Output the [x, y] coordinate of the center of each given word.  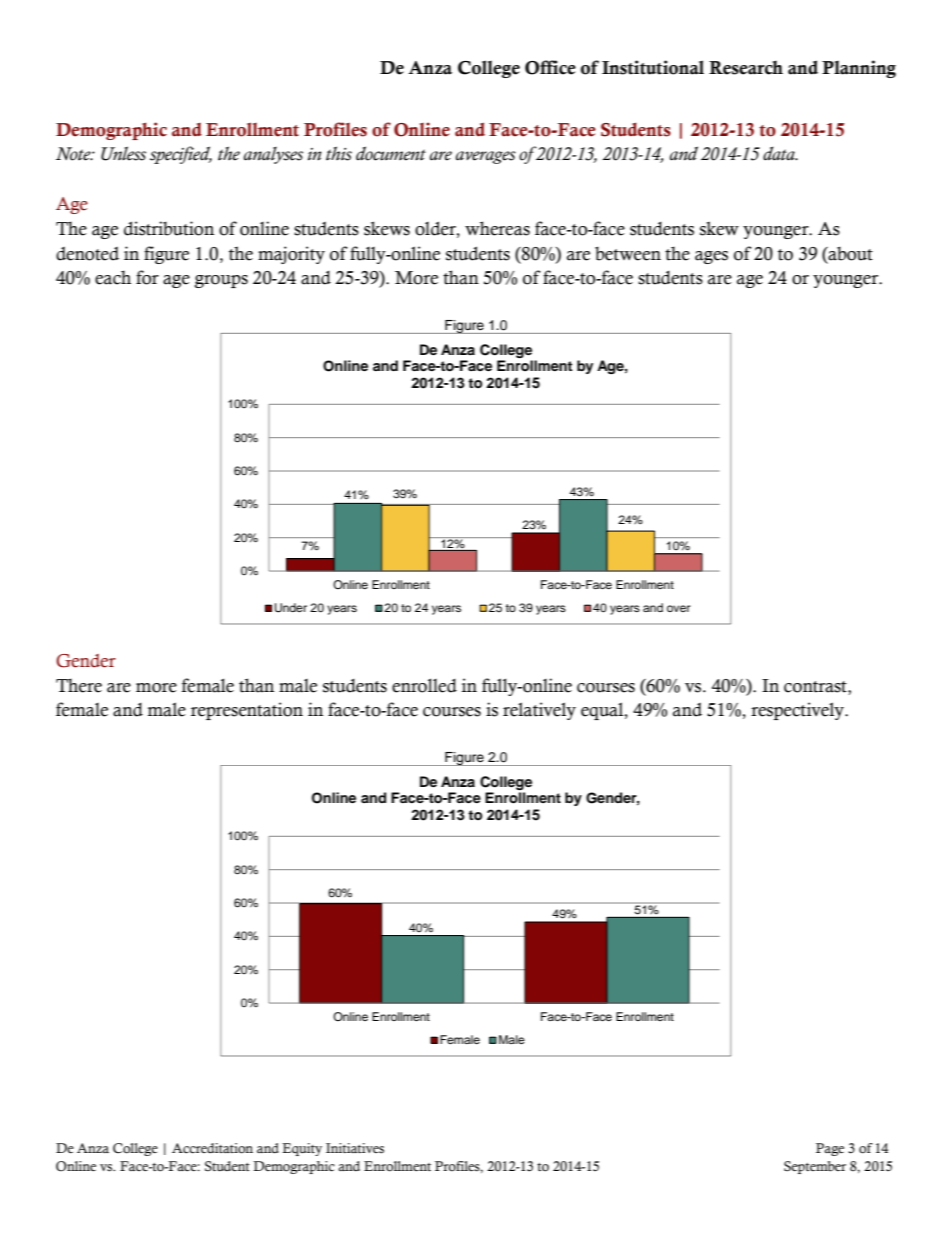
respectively [798, 711]
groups [221, 281]
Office [550, 67]
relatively [539, 711]
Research [746, 68]
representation [247, 711]
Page [830, 1149]
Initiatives [355, 1148]
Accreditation [212, 1148]
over [679, 608]
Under [291, 608]
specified [181, 155]
